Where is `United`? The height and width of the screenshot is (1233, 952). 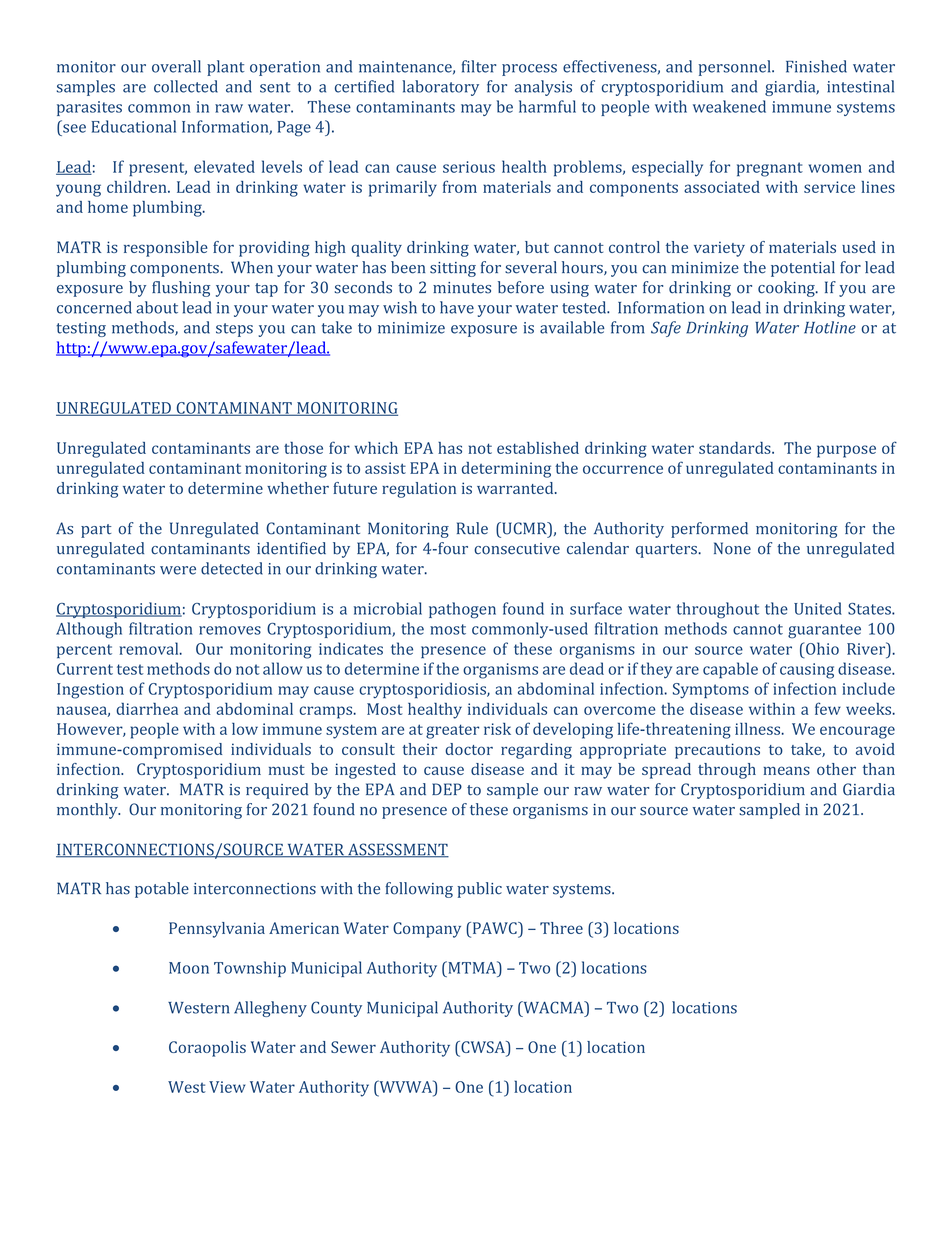 United is located at coordinates (818, 608).
